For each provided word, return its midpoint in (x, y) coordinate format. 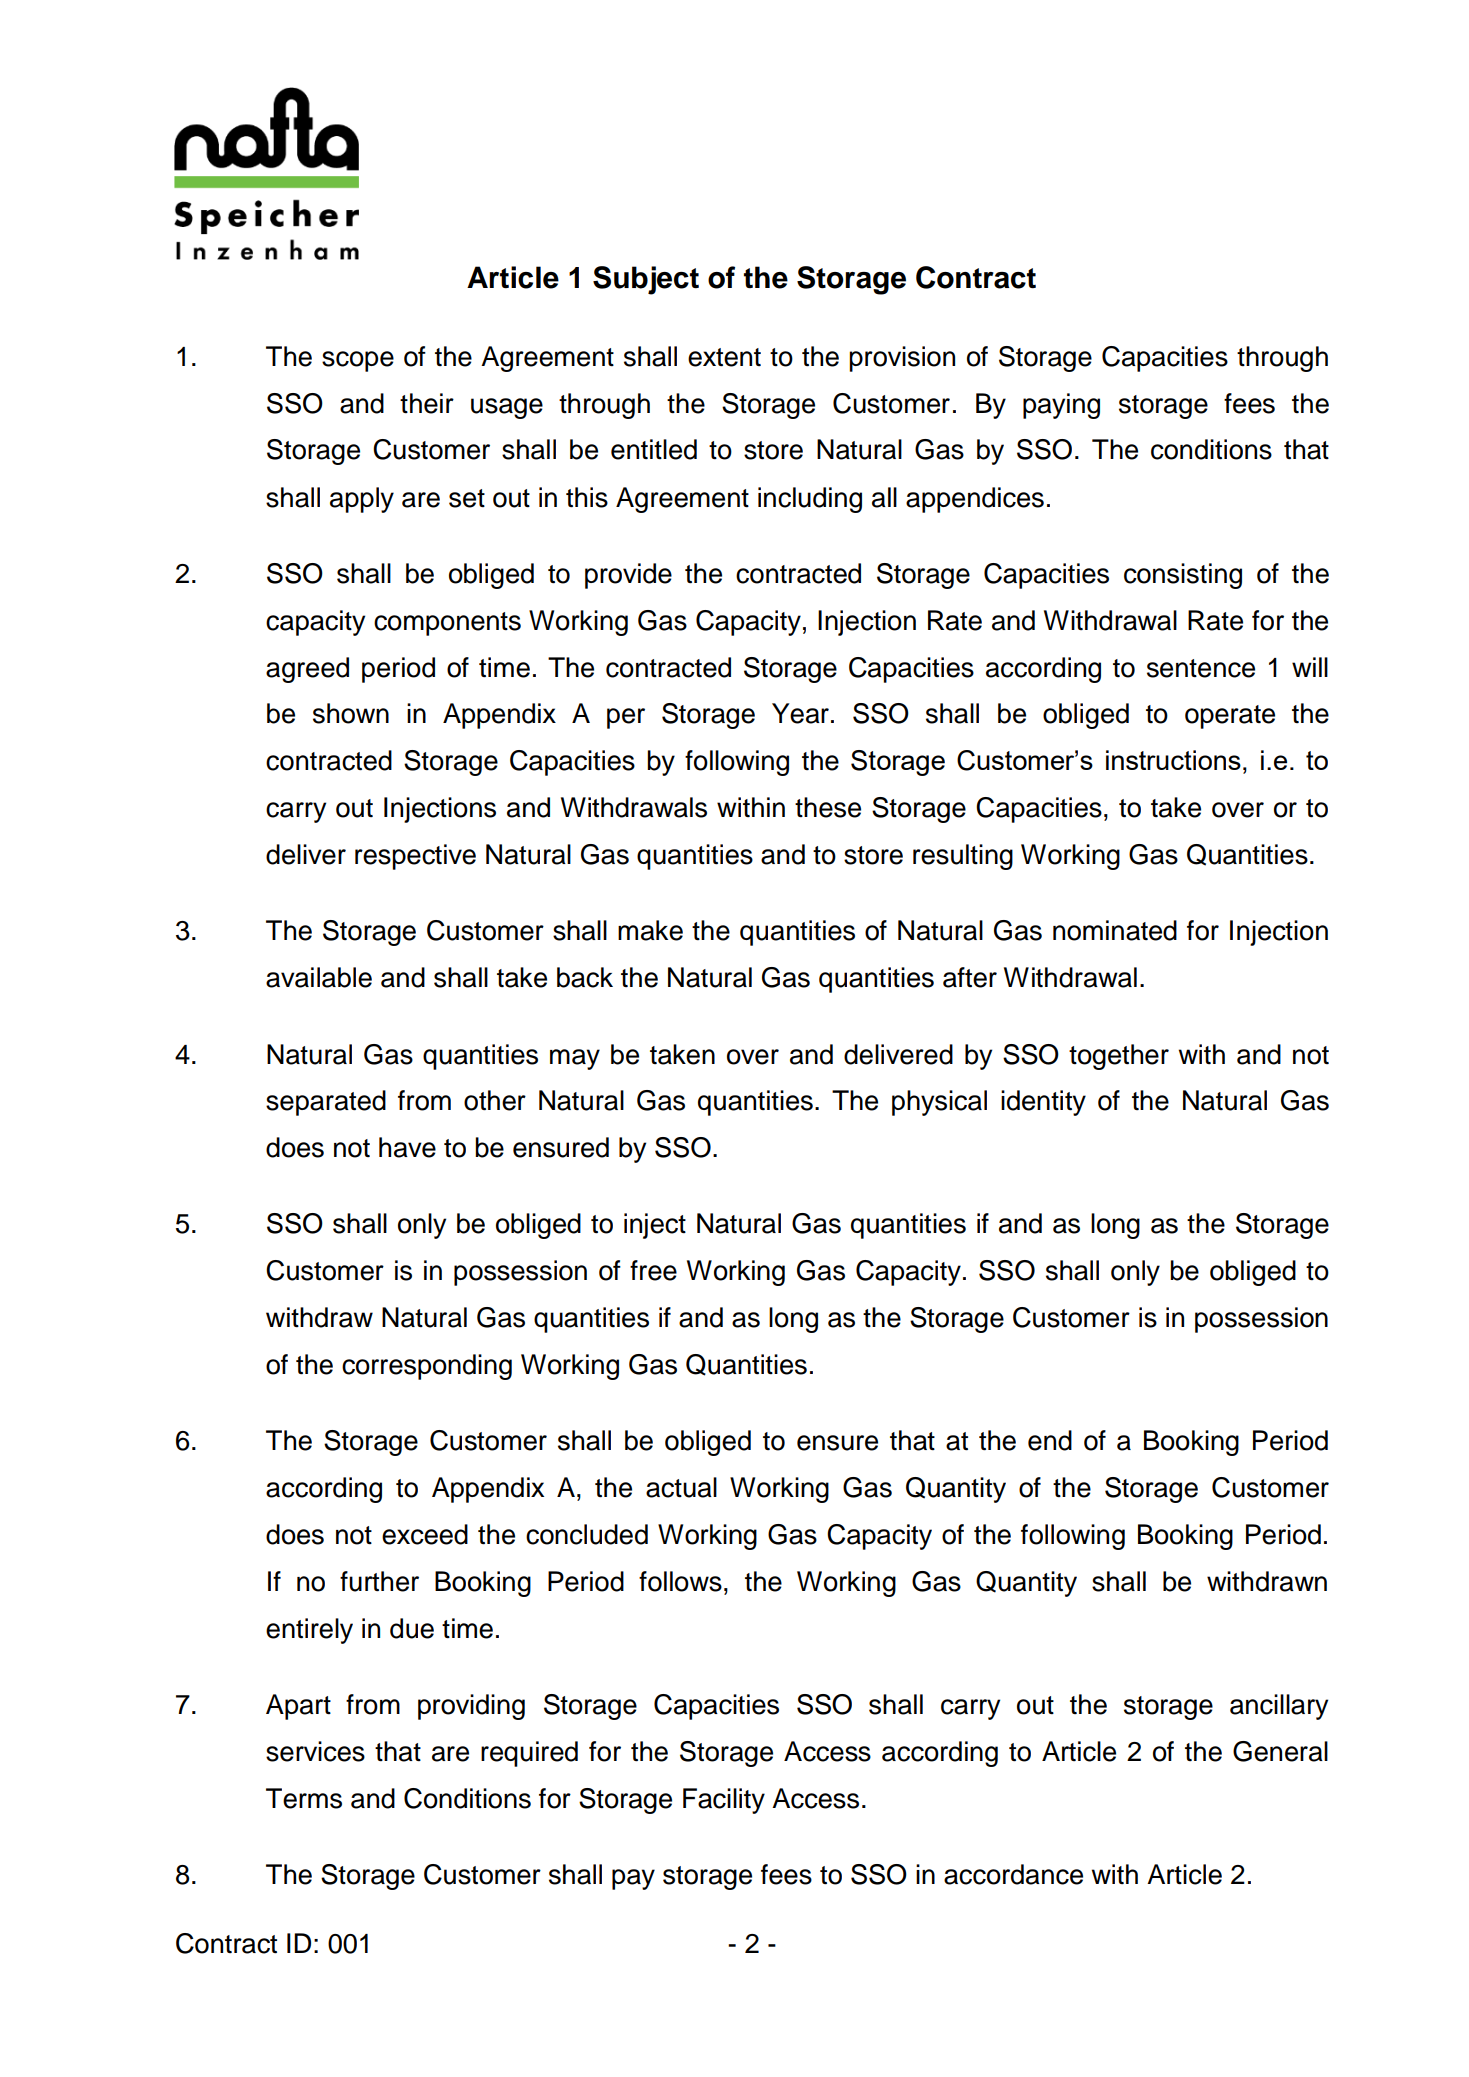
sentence (1201, 668)
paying (1061, 406)
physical (939, 1103)
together (1119, 1057)
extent (724, 357)
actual (681, 1487)
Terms (304, 1798)
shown (351, 713)
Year (800, 713)
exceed (425, 1534)
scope (358, 361)
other (495, 1100)
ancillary (1279, 1707)
